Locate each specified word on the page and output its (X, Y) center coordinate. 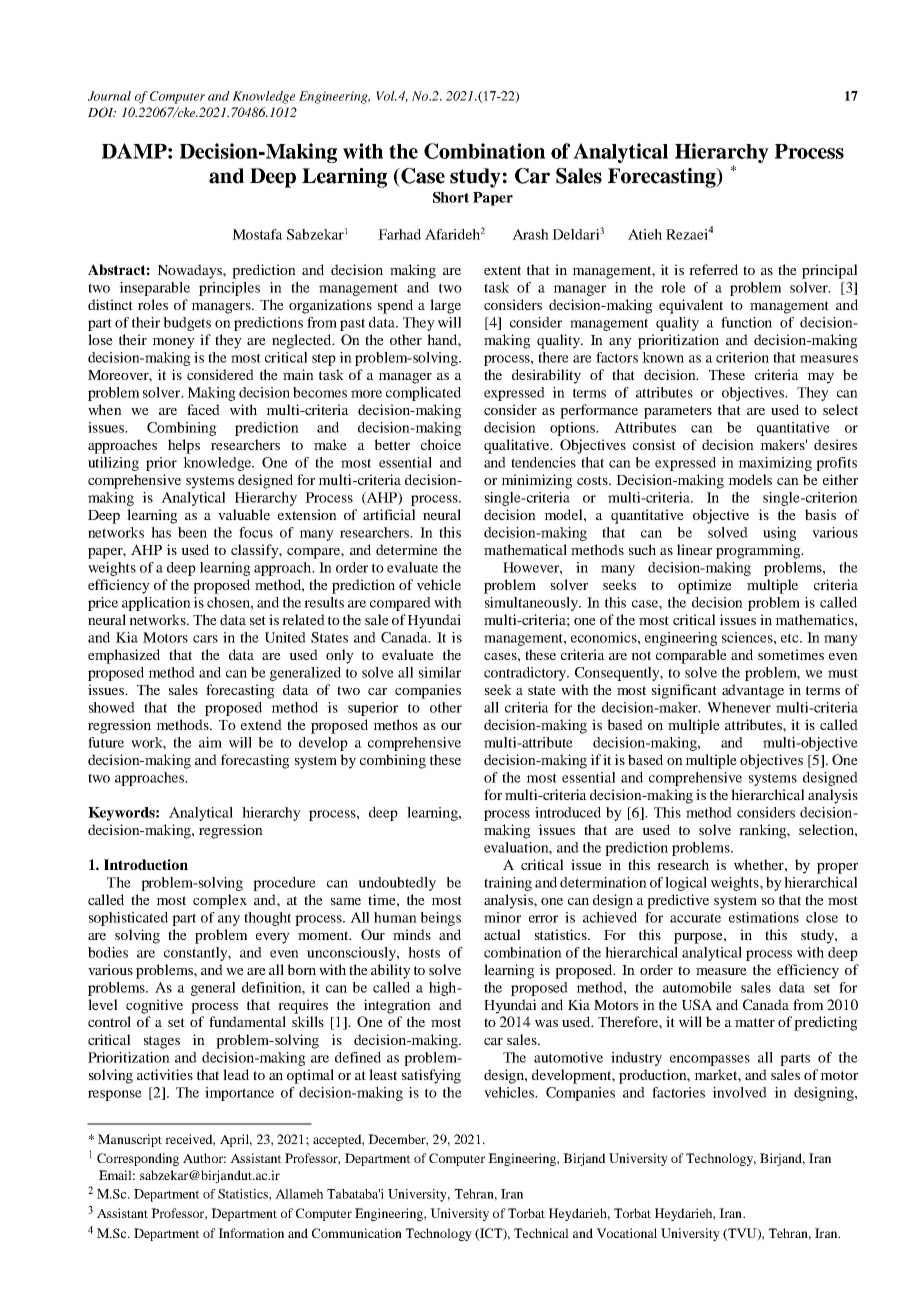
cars (205, 639)
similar (440, 672)
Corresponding (138, 1159)
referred (713, 269)
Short (451, 197)
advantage (753, 691)
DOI (102, 112)
